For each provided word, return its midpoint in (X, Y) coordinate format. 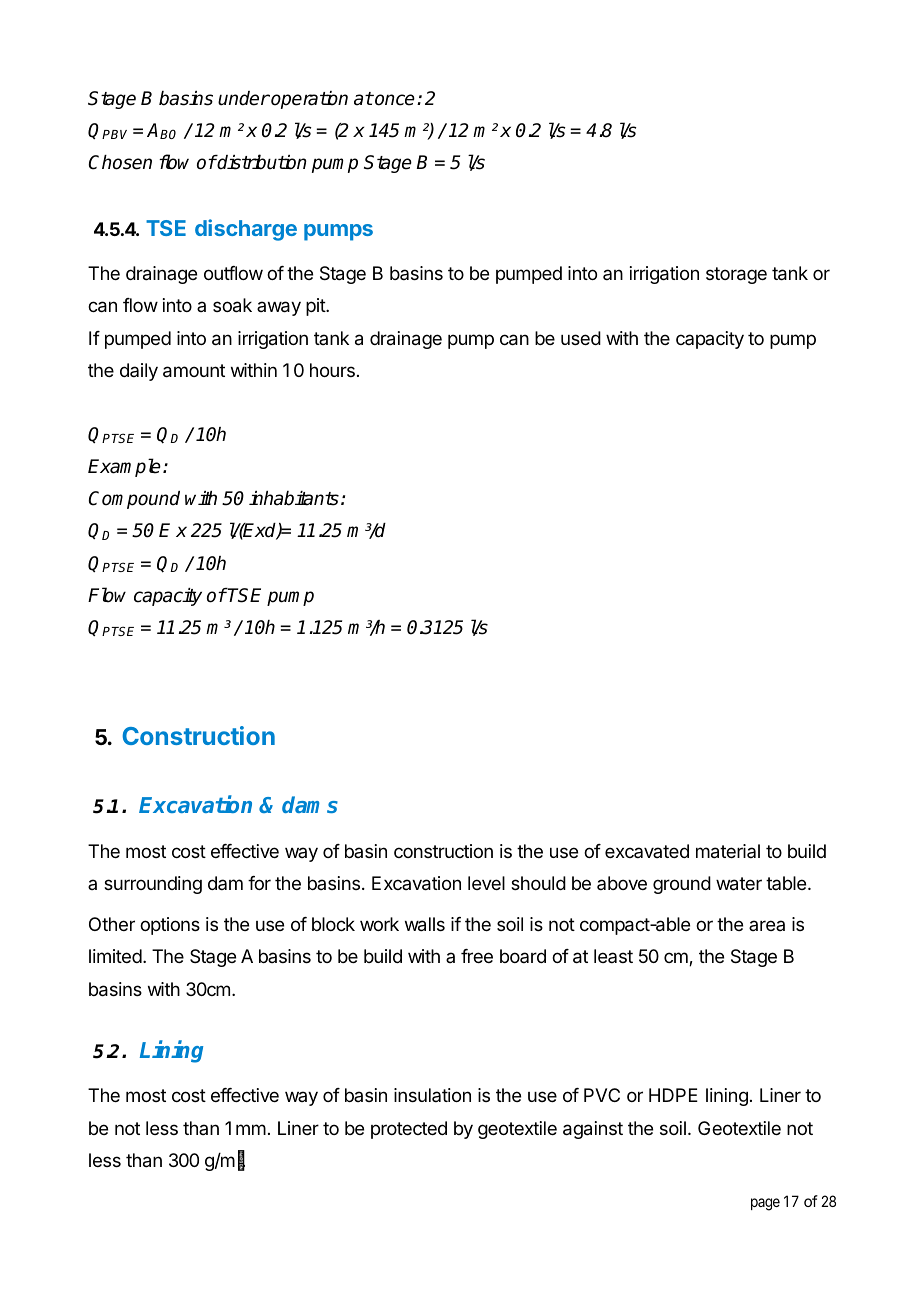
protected (409, 1130)
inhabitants (294, 498)
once (394, 100)
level (486, 883)
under (244, 98)
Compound (134, 500)
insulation (432, 1095)
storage (736, 275)
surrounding (153, 885)
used (581, 338)
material (728, 851)
